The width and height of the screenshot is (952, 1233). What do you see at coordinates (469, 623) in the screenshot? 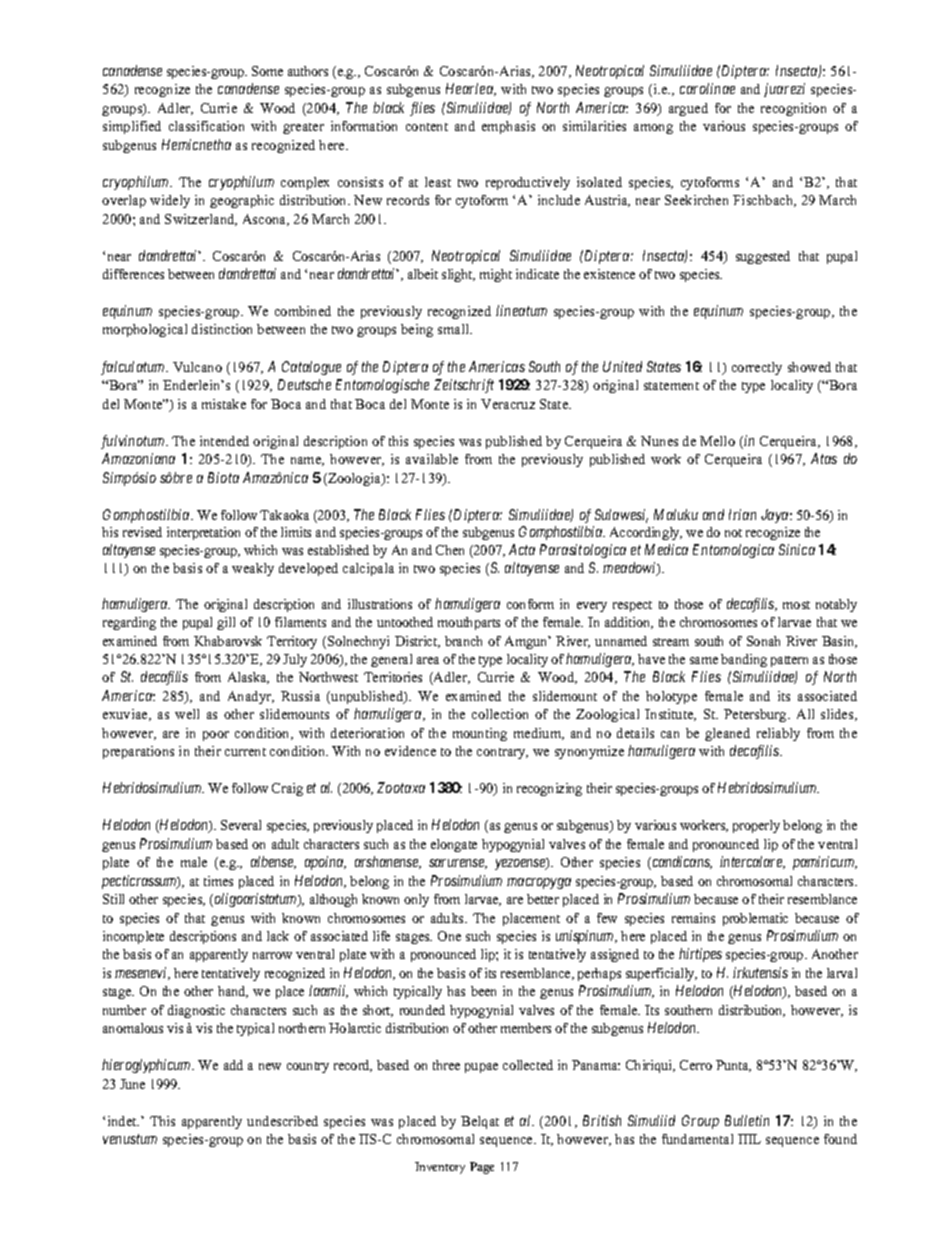
I see `mouthparts` at bounding box center [469, 623].
